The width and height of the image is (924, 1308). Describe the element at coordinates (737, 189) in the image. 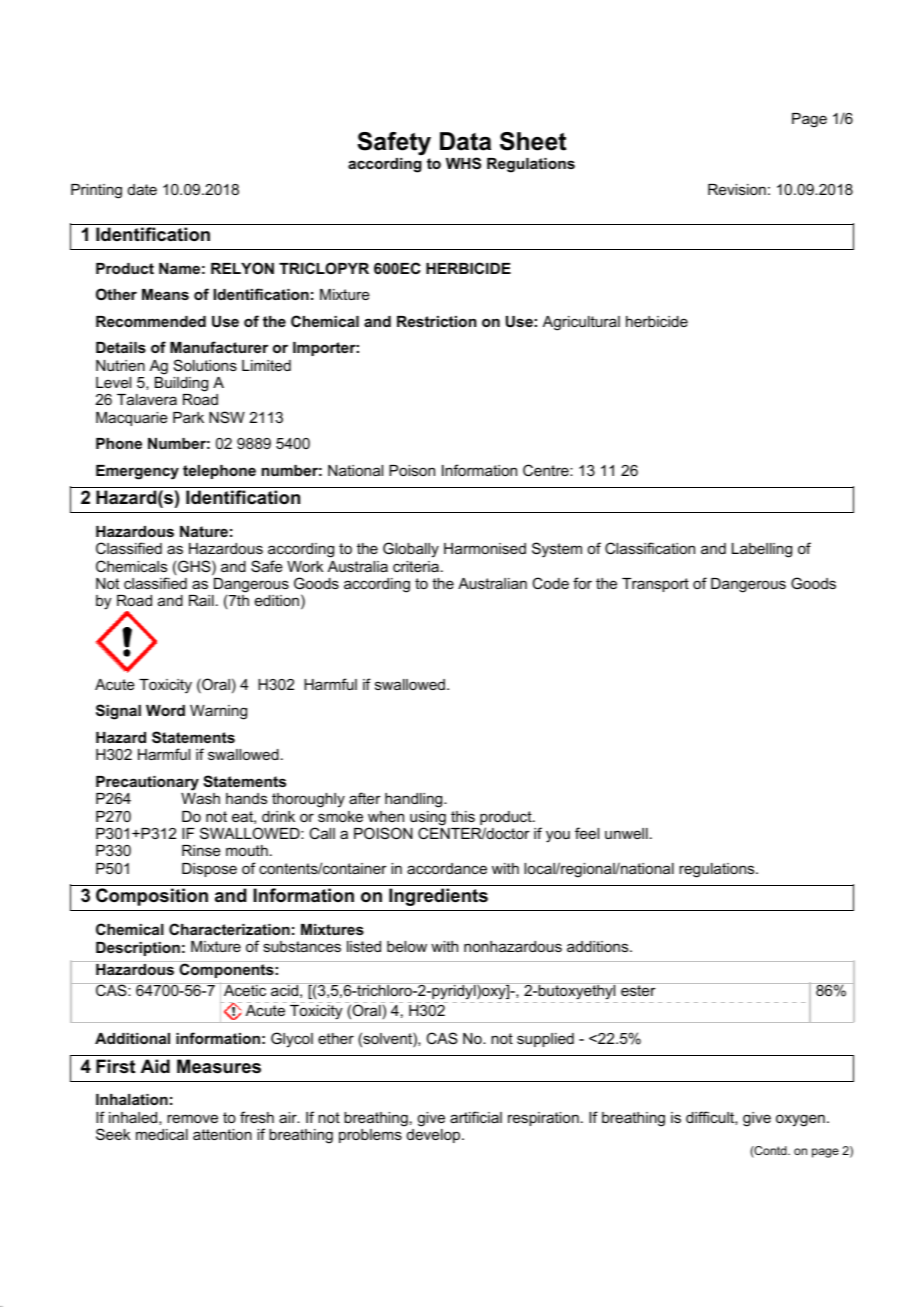

I see `Revision` at that location.
